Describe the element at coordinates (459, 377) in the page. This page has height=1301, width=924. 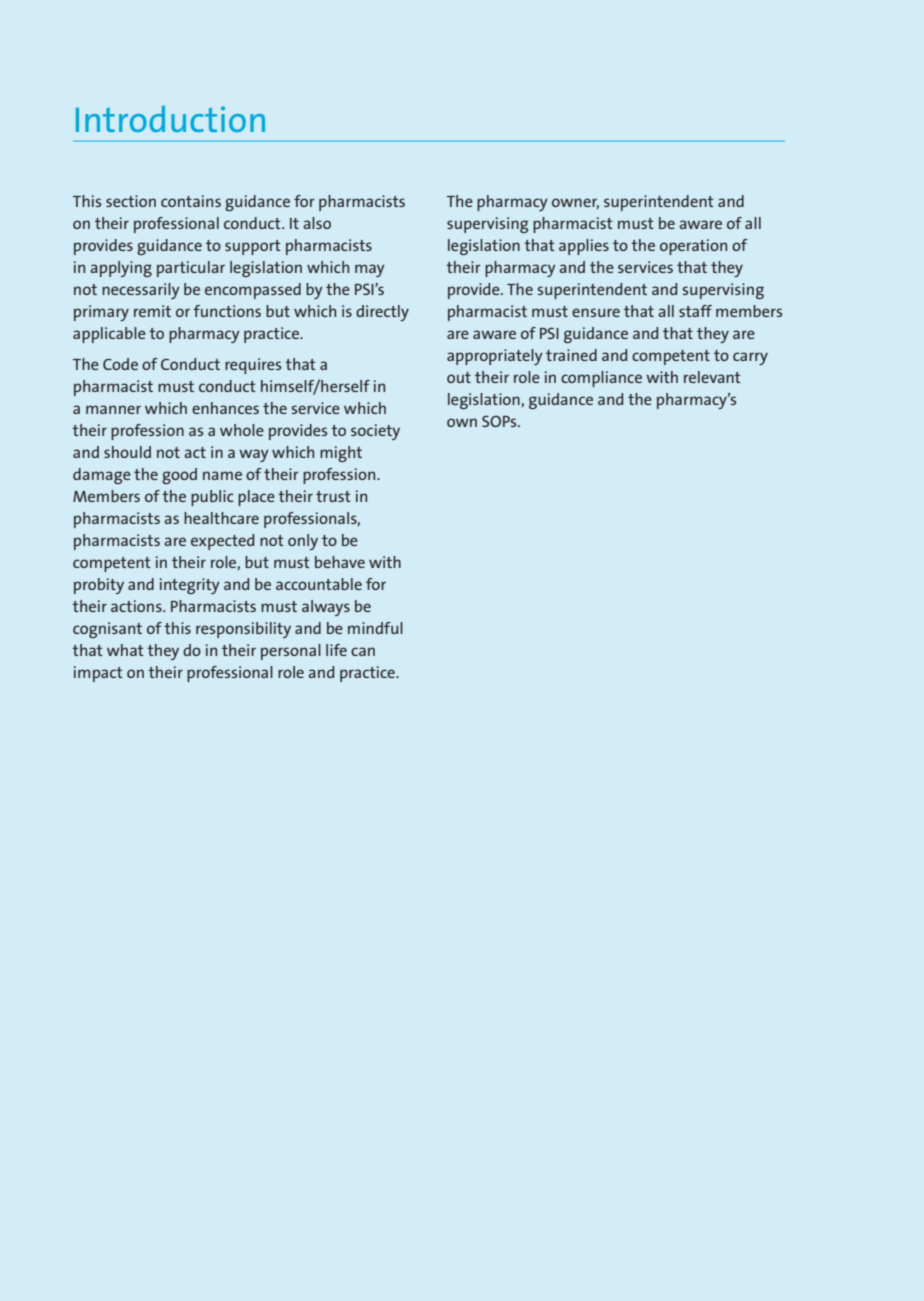
I see `out` at that location.
